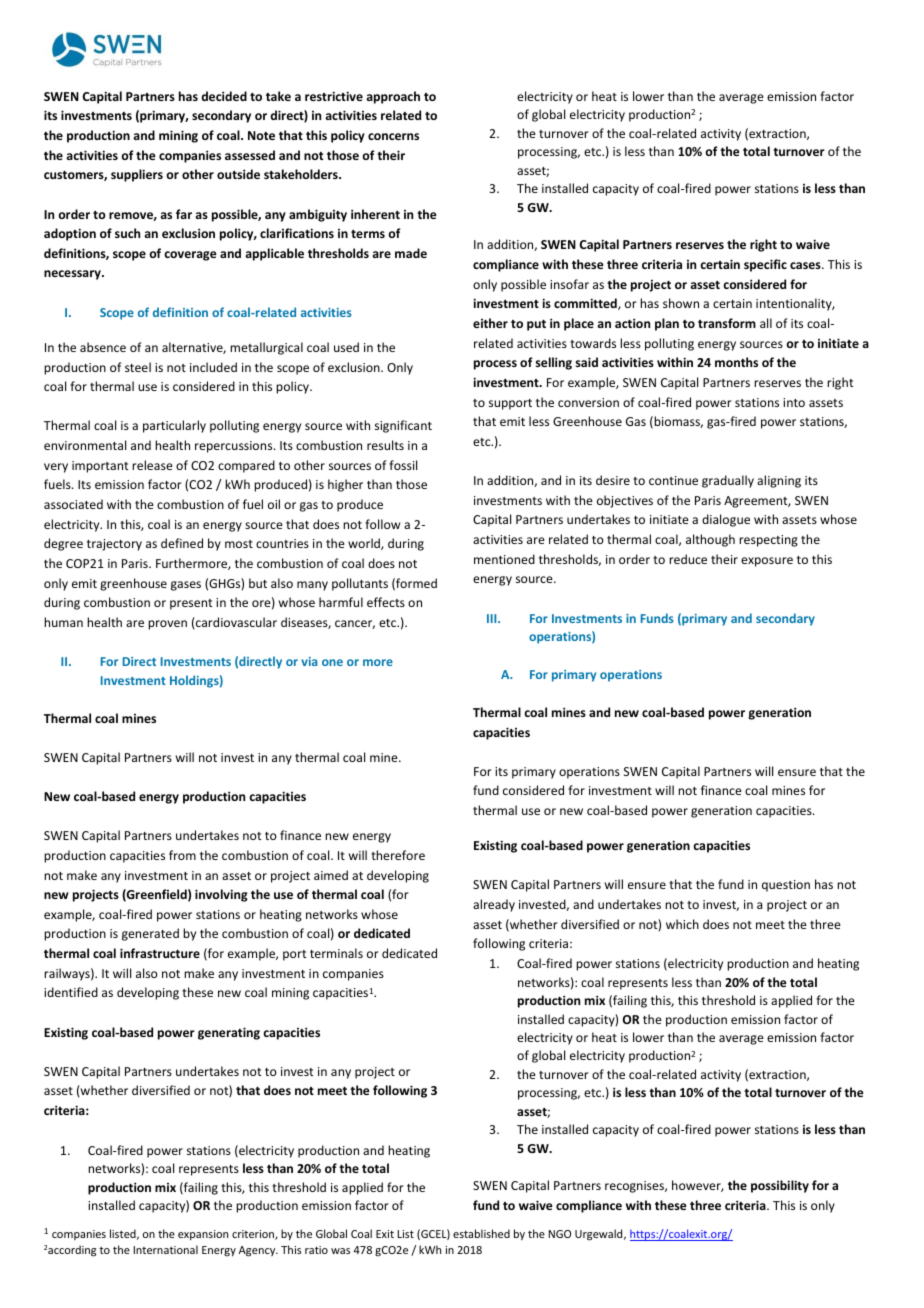 The image size is (924, 1308). Describe the element at coordinates (166, 1249) in the screenshot. I see `International` at that location.
